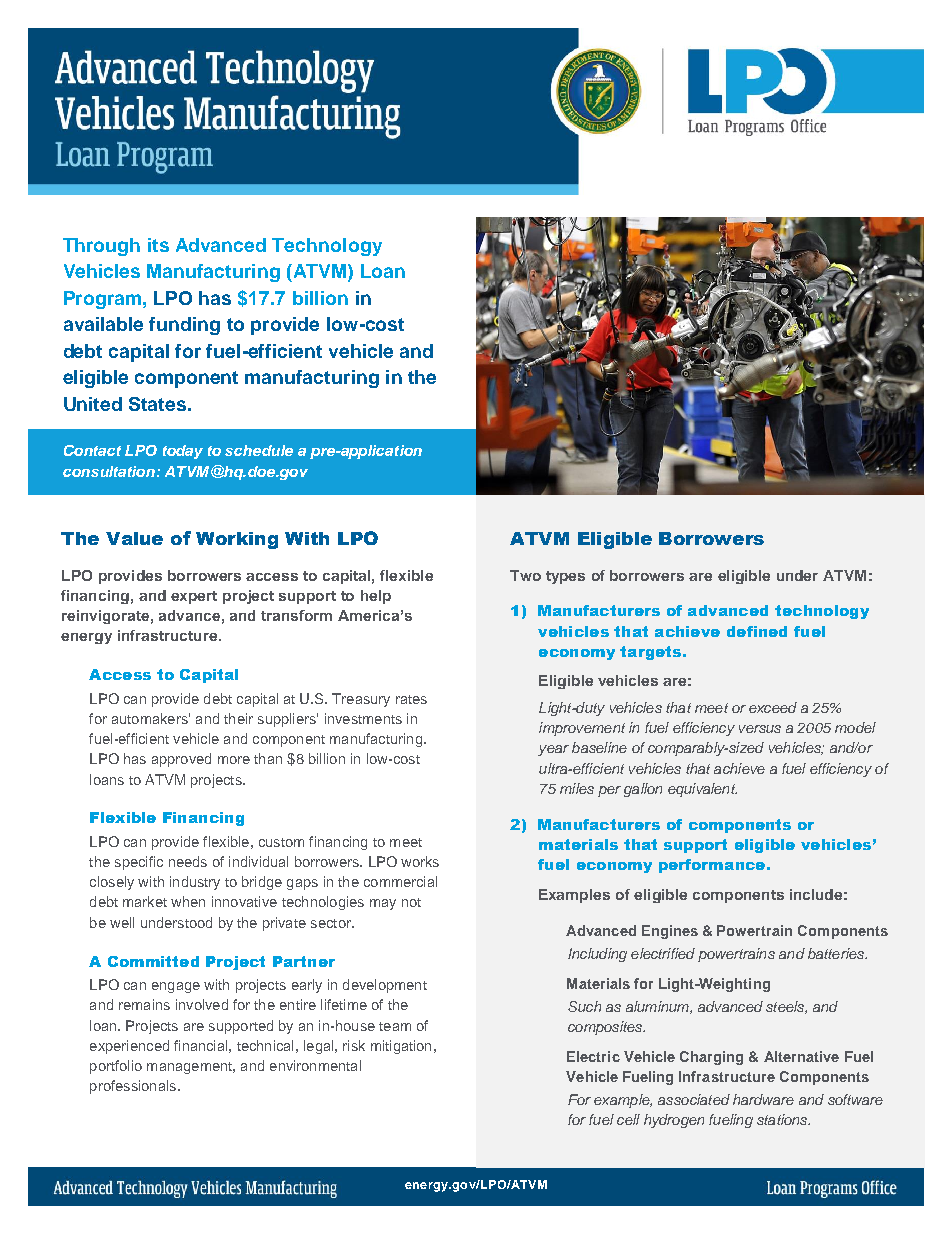 The image size is (952, 1233). What do you see at coordinates (184, 326) in the page?
I see `funding` at bounding box center [184, 326].
